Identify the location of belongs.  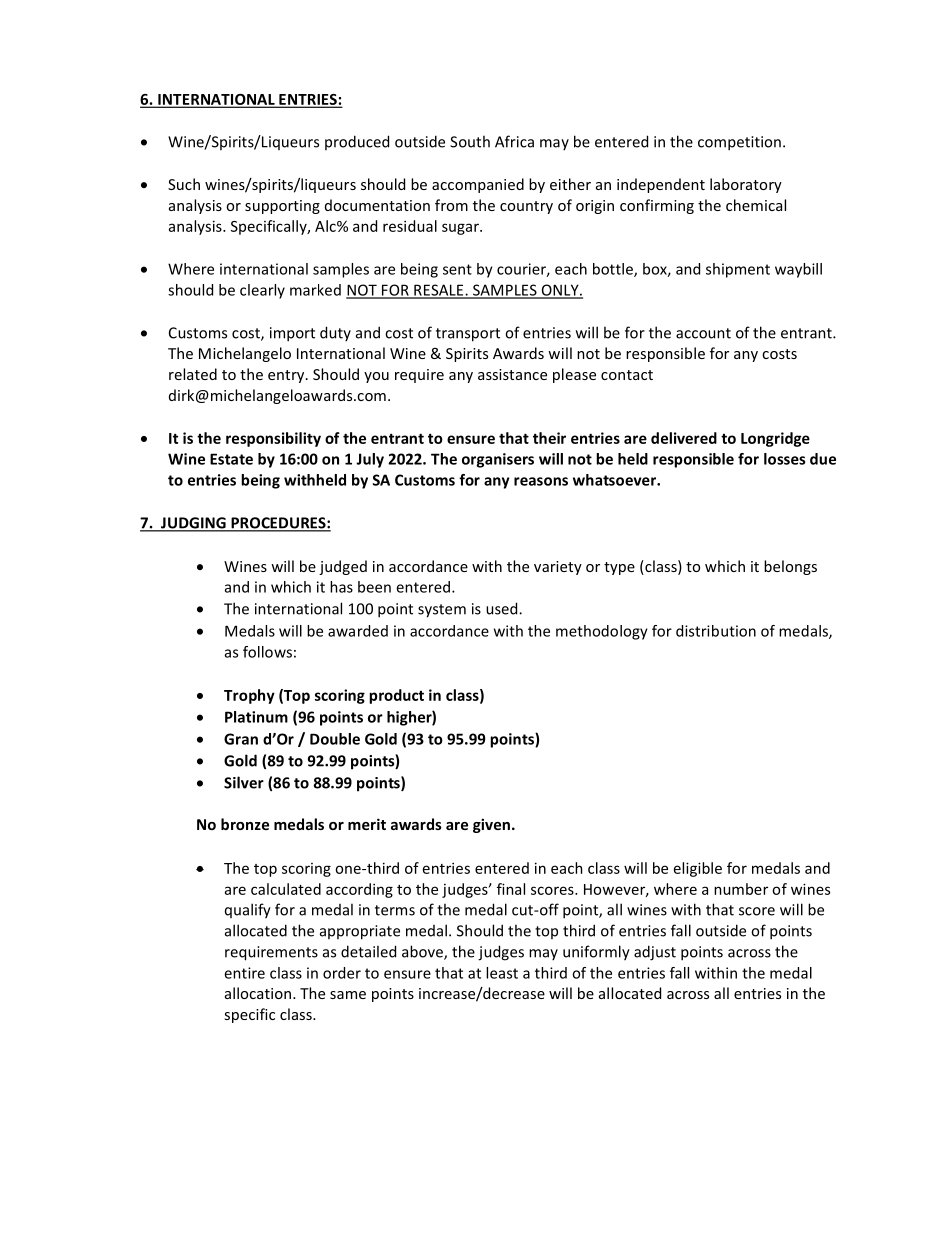
(790, 567).
